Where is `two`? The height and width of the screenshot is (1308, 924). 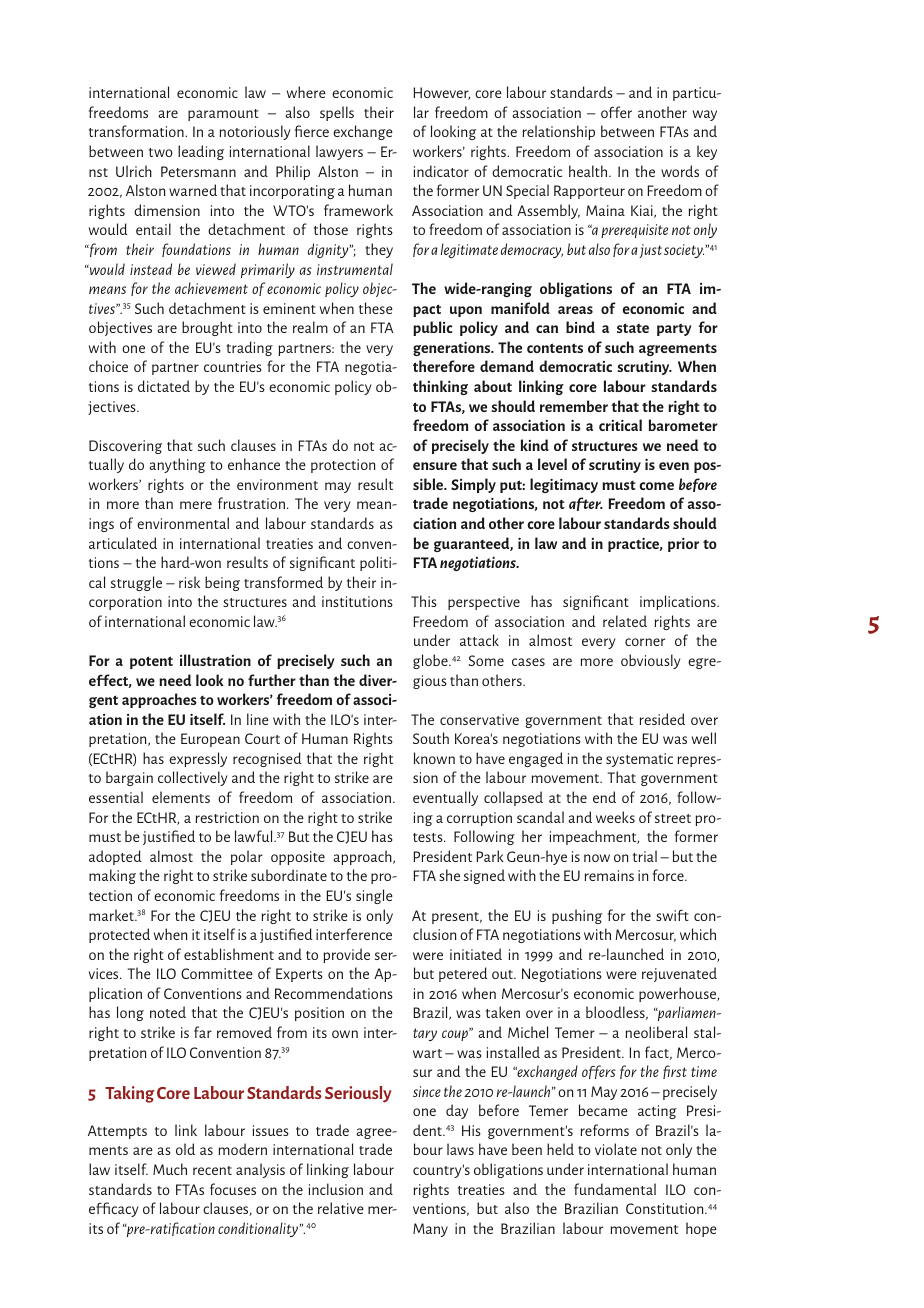
two is located at coordinates (161, 152).
